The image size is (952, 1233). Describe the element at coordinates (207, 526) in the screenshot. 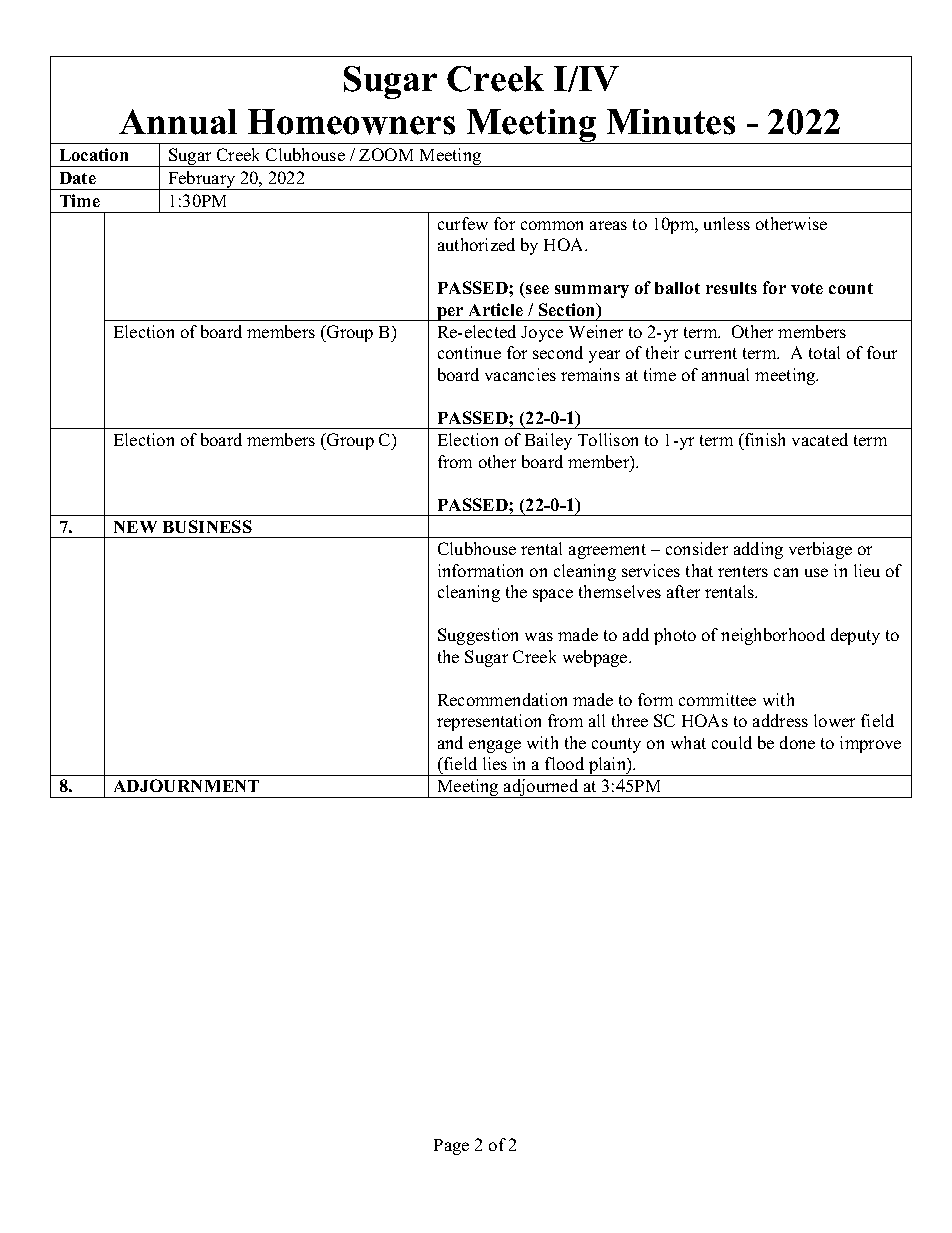

I see `BUSINESS` at that location.
